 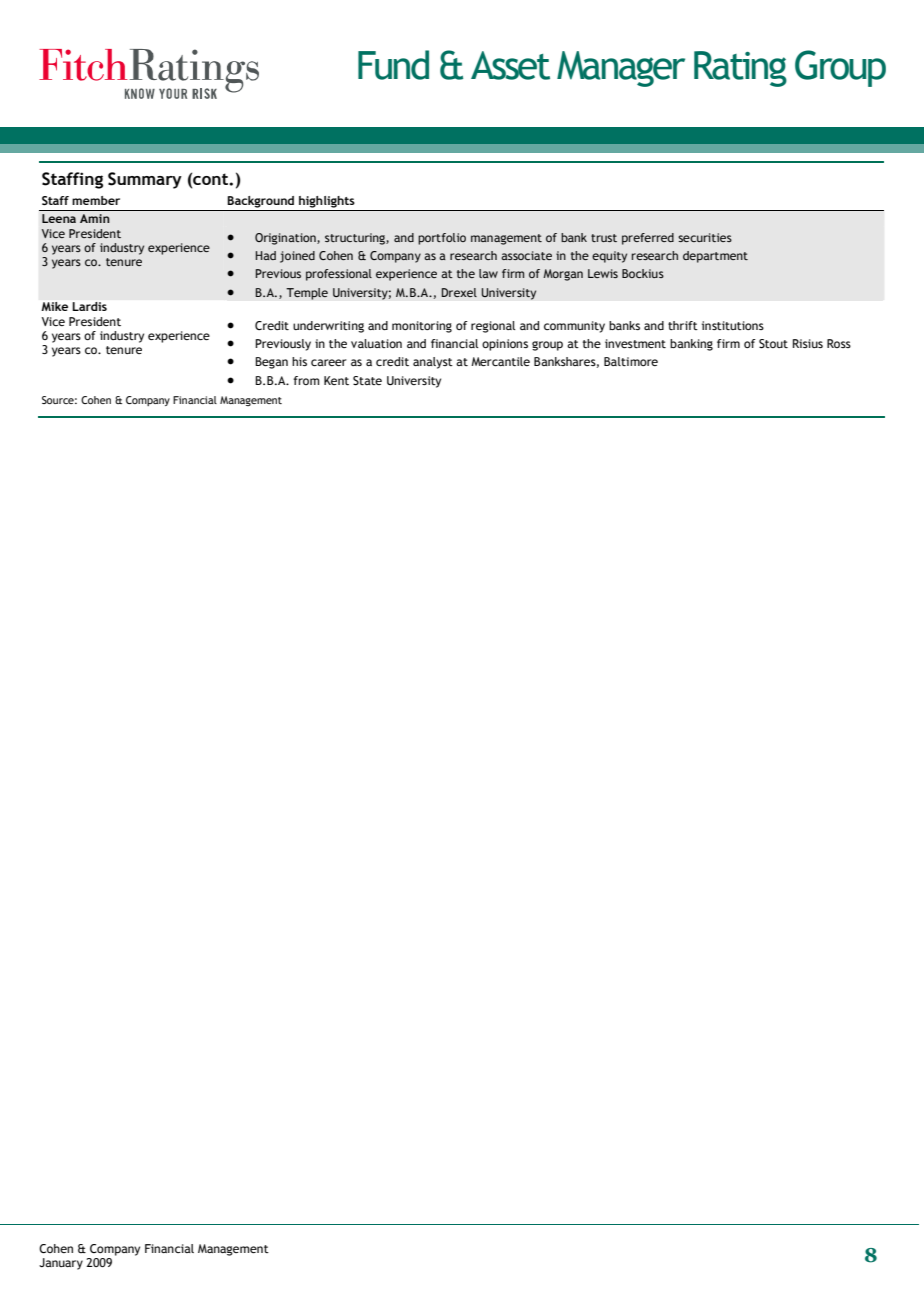 I want to click on State, so click(x=367, y=380).
